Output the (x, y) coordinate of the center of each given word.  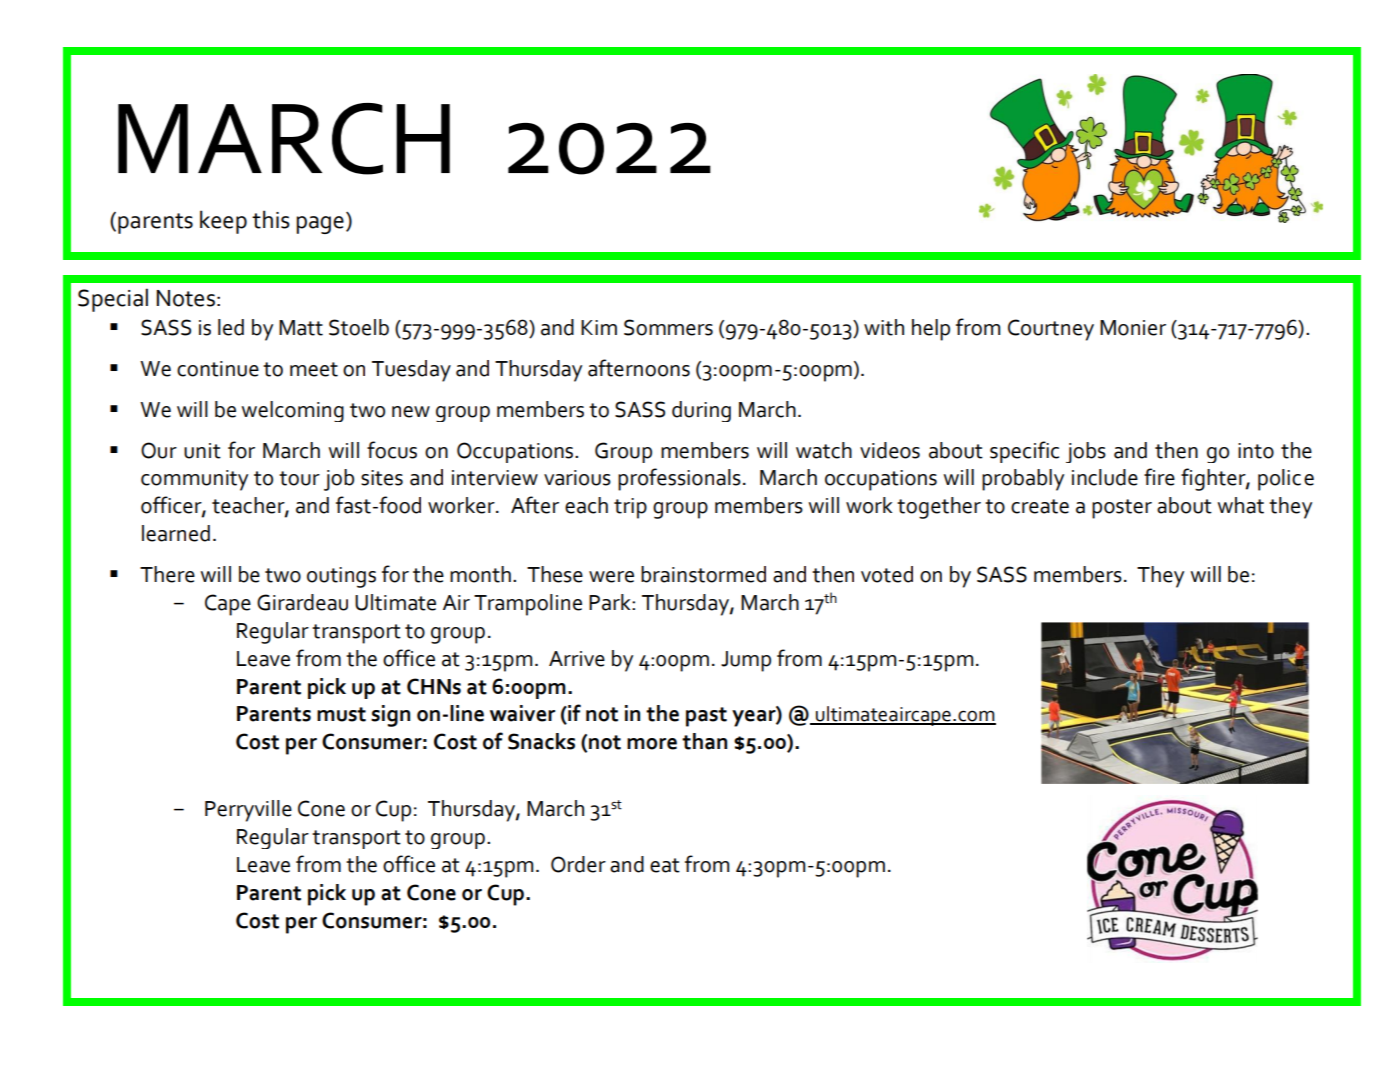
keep (223, 222)
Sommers (668, 327)
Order (578, 864)
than (704, 741)
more (652, 744)
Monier (1133, 328)
